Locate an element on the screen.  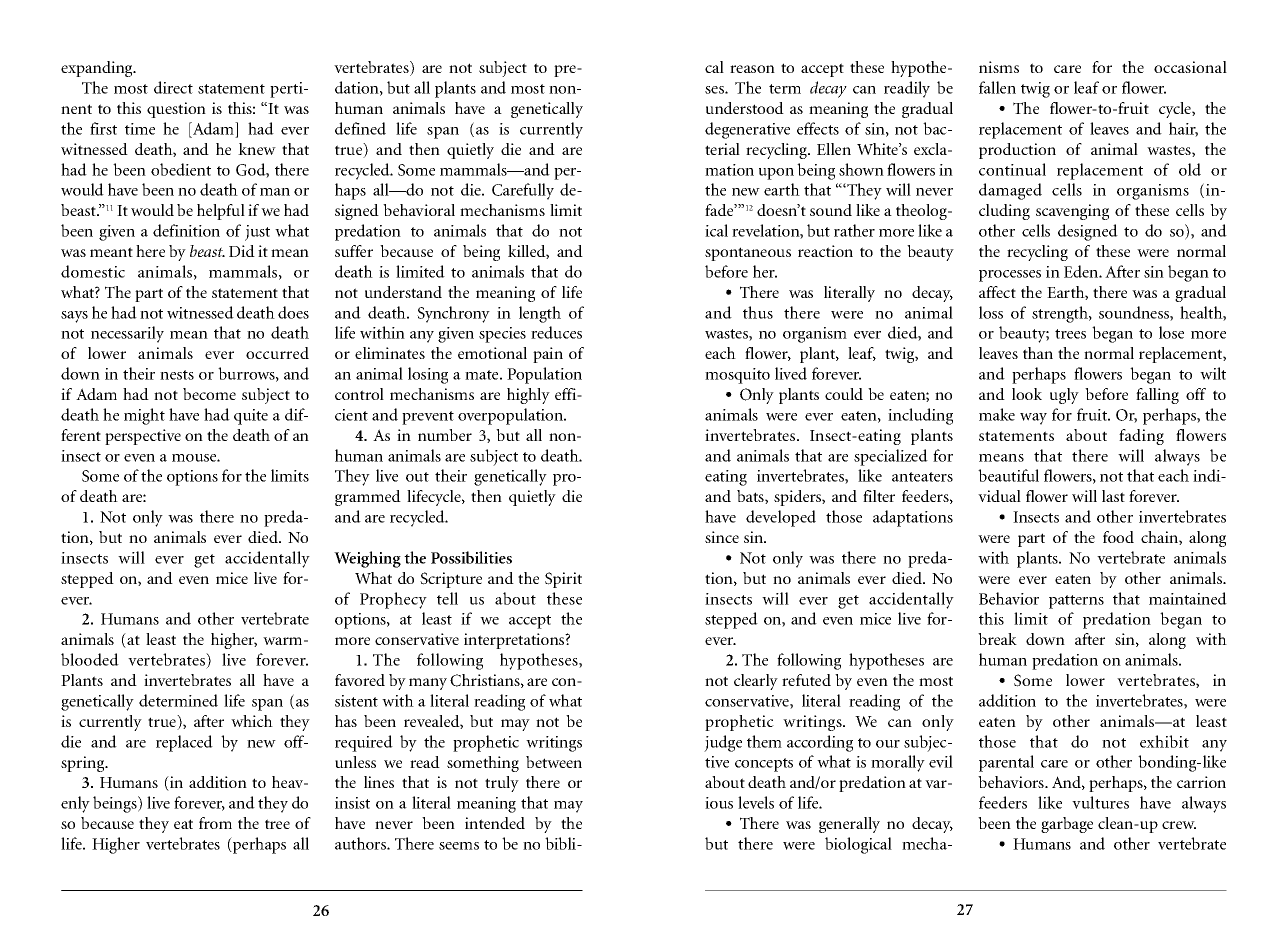
than is located at coordinates (1038, 353).
